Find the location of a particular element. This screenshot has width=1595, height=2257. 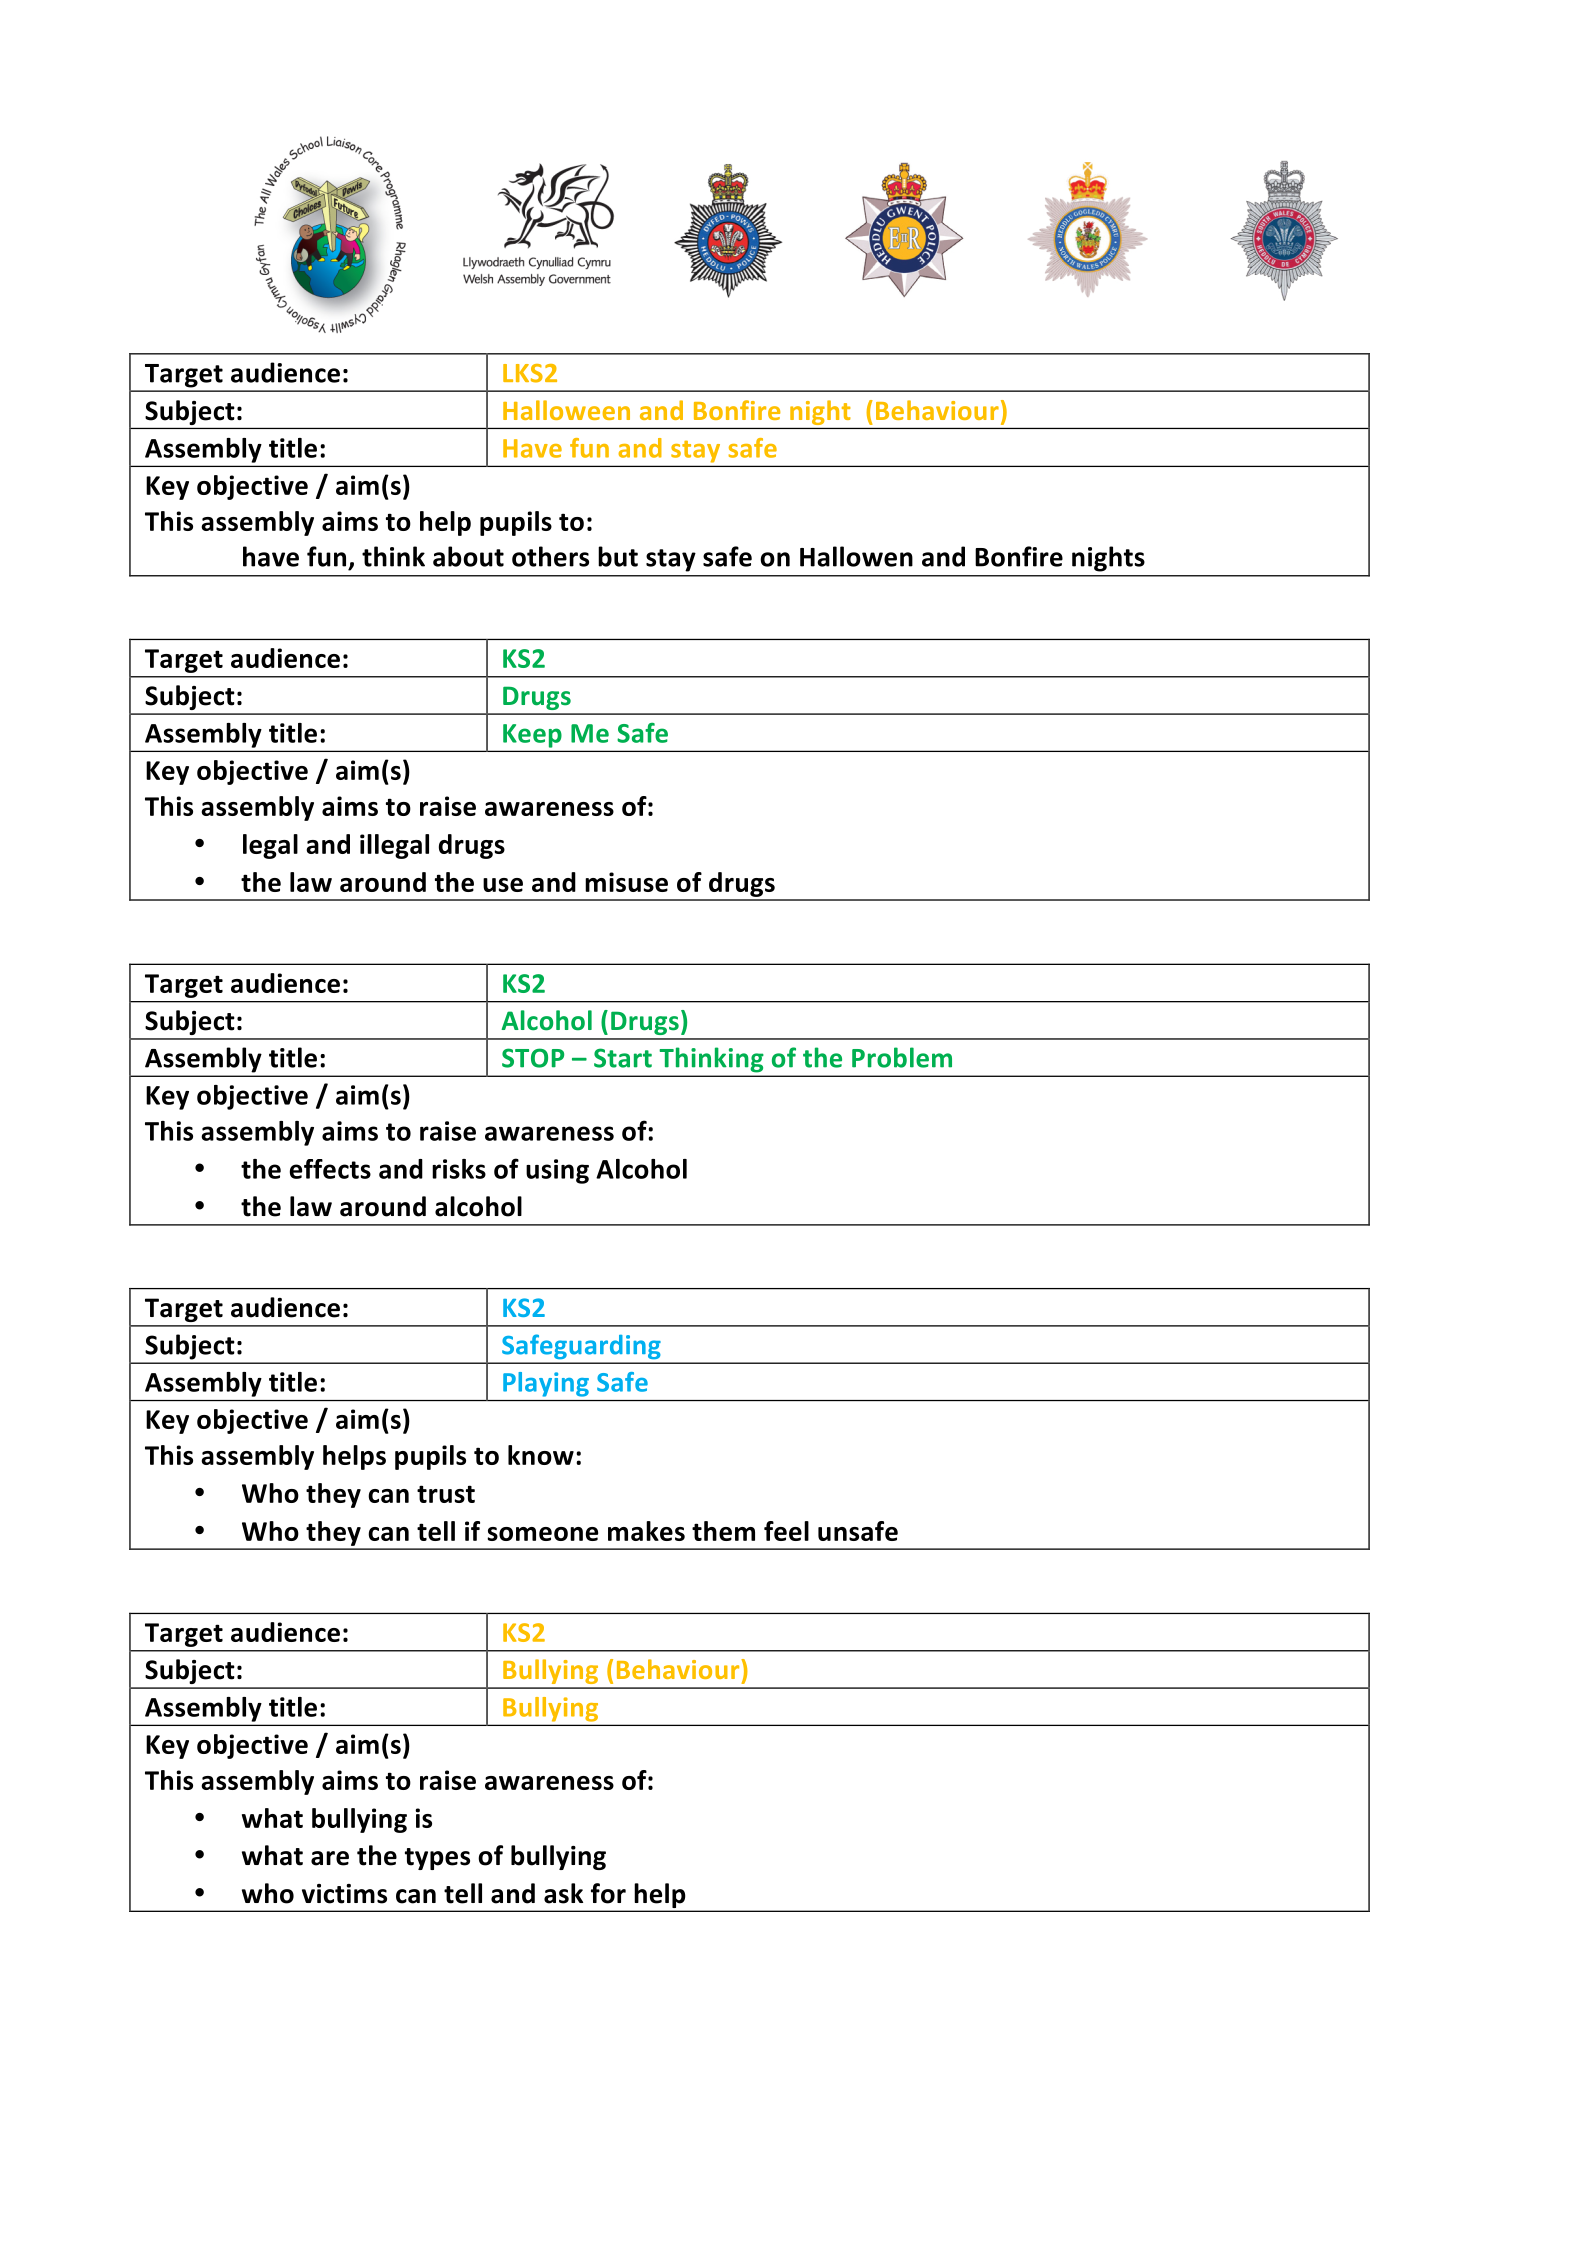

trust is located at coordinates (446, 1494).
